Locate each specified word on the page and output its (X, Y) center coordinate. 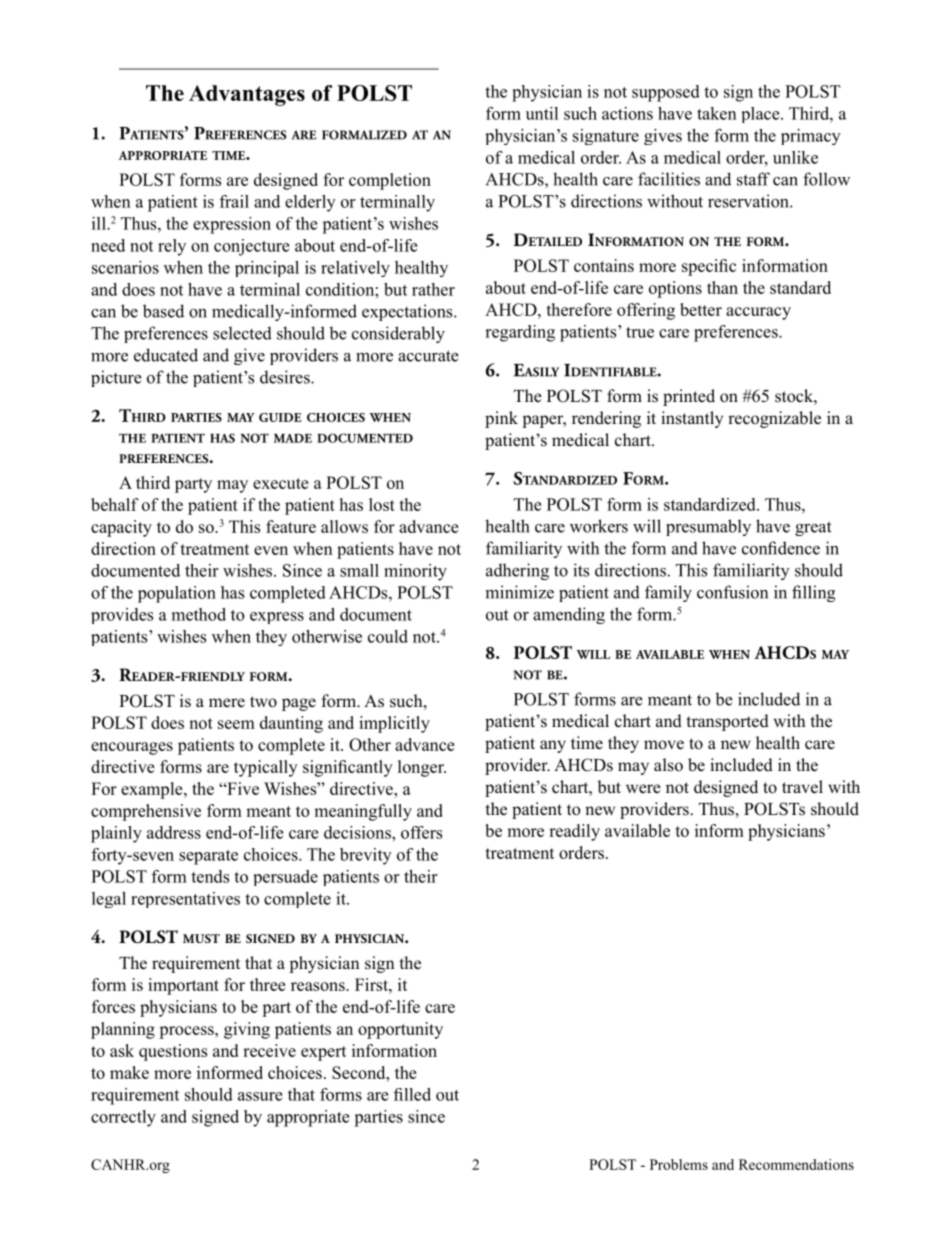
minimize (520, 592)
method (199, 614)
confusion (732, 592)
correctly (123, 1118)
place (761, 115)
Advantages (247, 95)
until (542, 113)
